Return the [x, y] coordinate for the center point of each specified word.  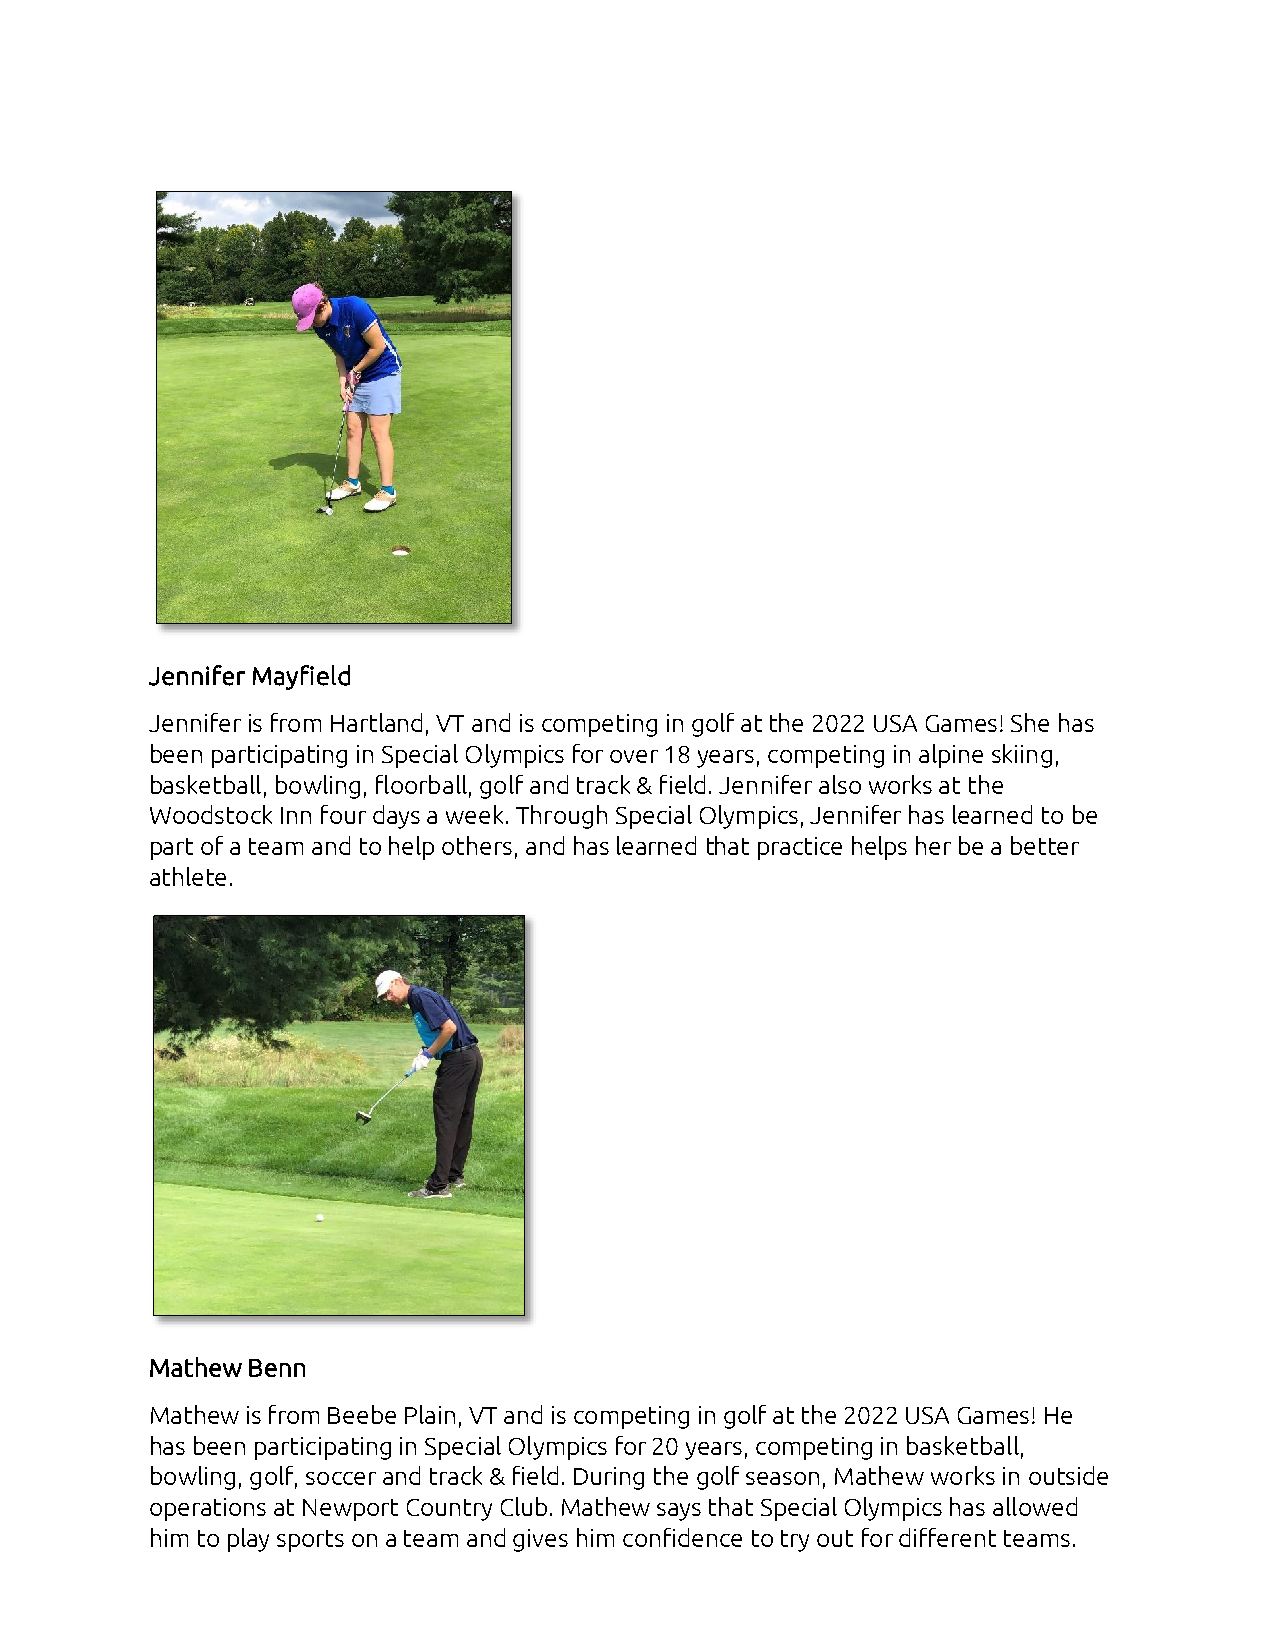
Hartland [376, 722]
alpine [951, 756]
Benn [277, 1368]
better [1045, 845]
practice [800, 848]
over [634, 756]
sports [310, 1541]
